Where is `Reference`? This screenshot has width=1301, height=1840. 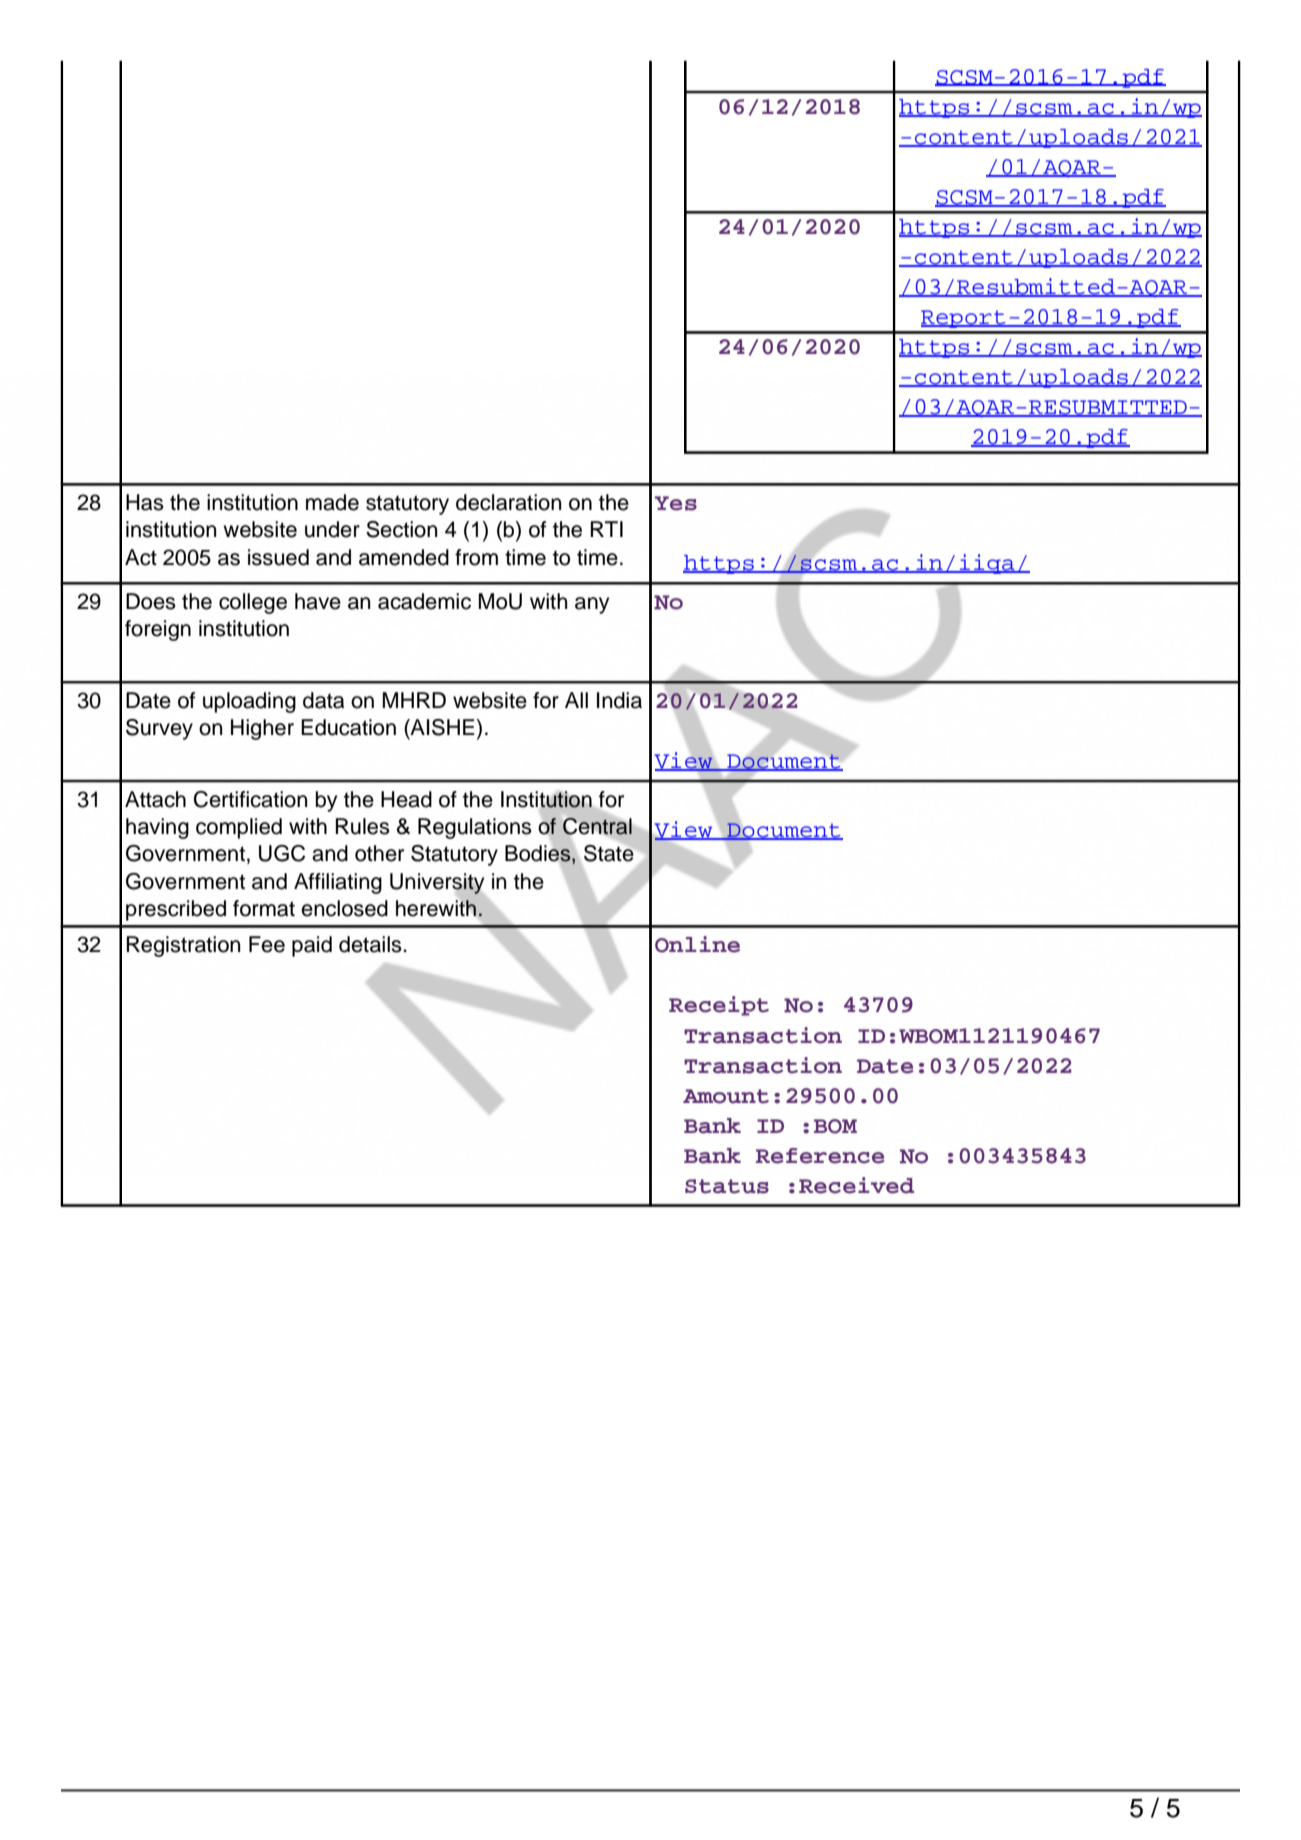
Reference is located at coordinates (820, 1156).
